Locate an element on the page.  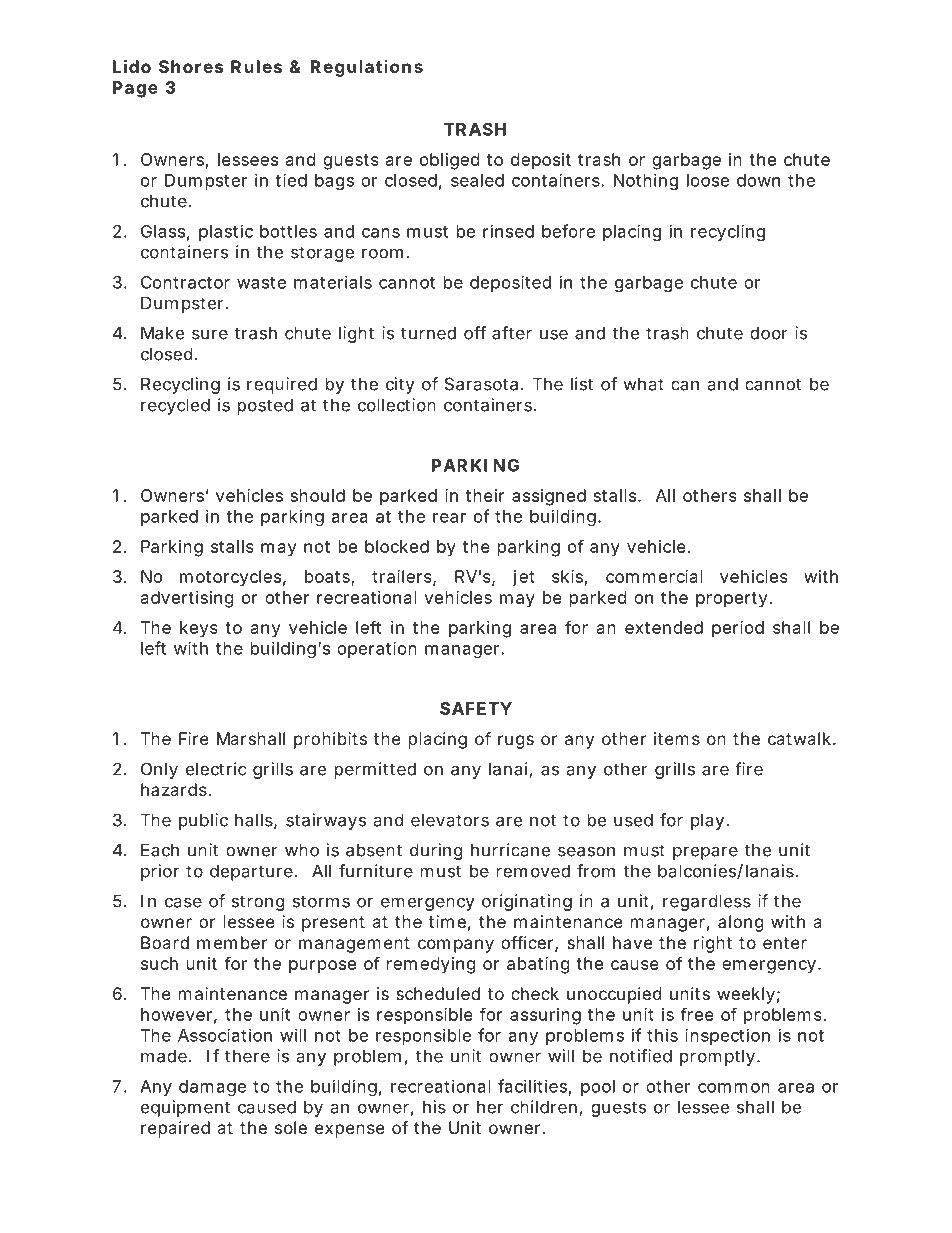
facilities is located at coordinates (534, 1087).
